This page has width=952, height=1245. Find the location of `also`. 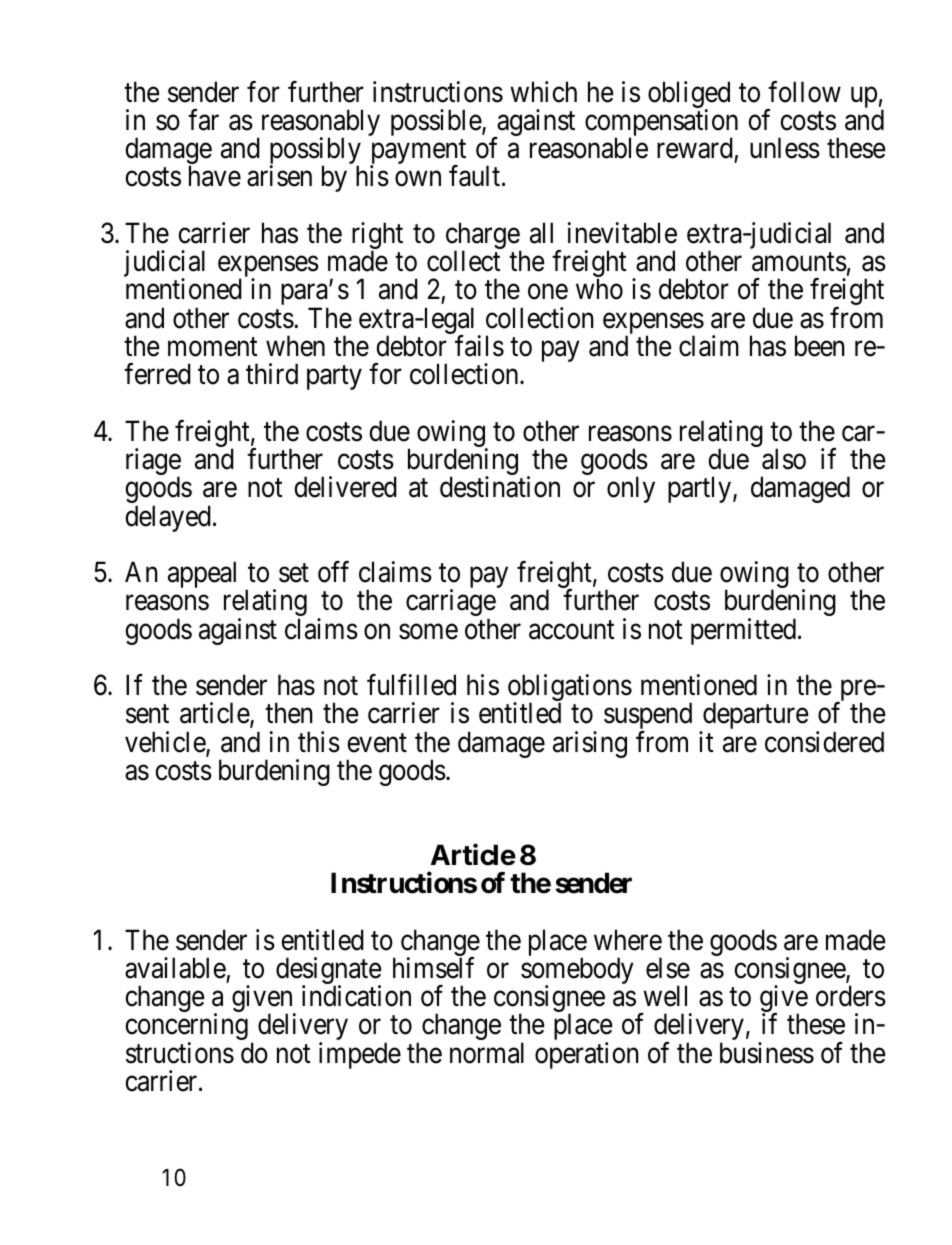

also is located at coordinates (784, 459).
